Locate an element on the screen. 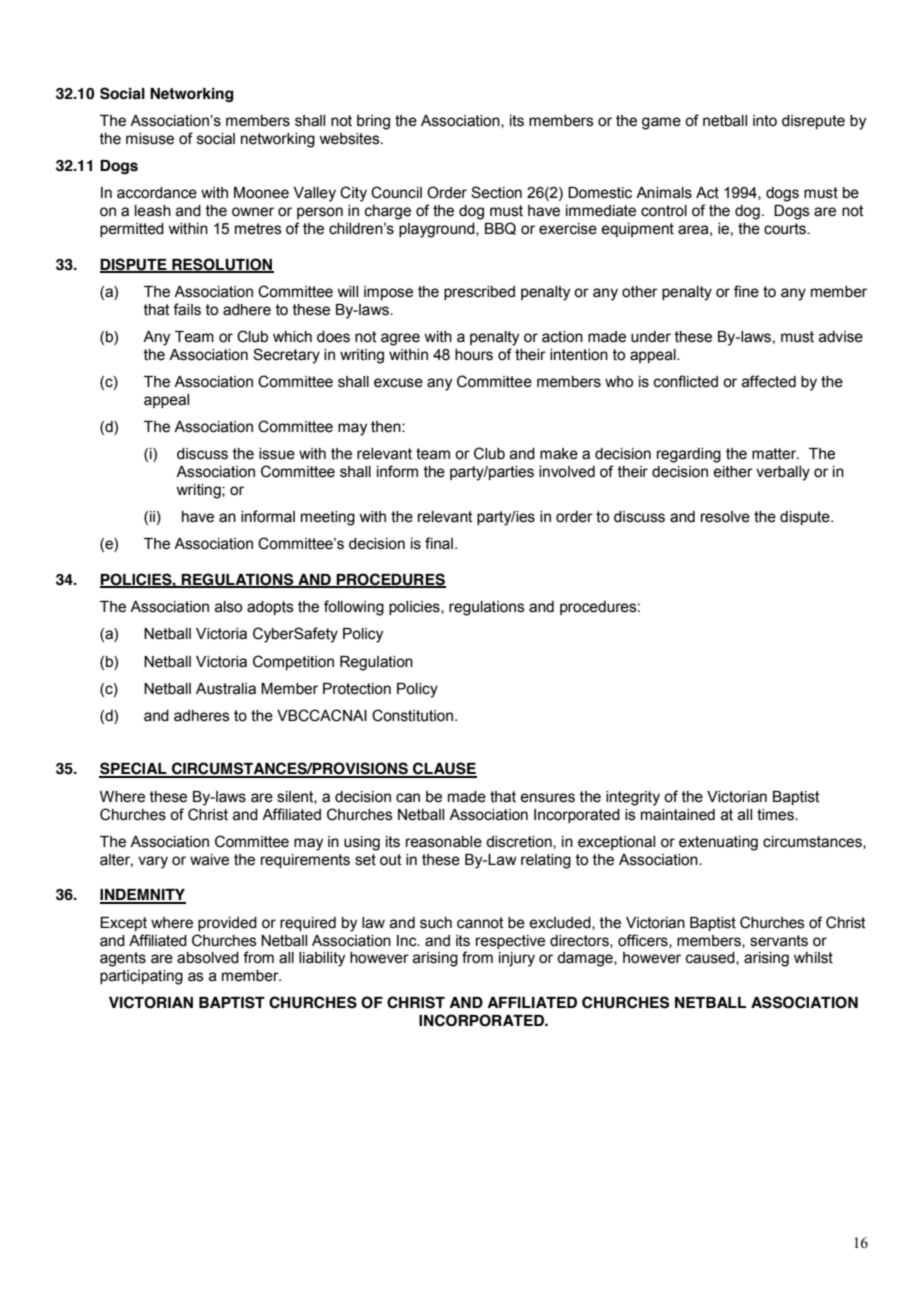  respective is located at coordinates (510, 942).
